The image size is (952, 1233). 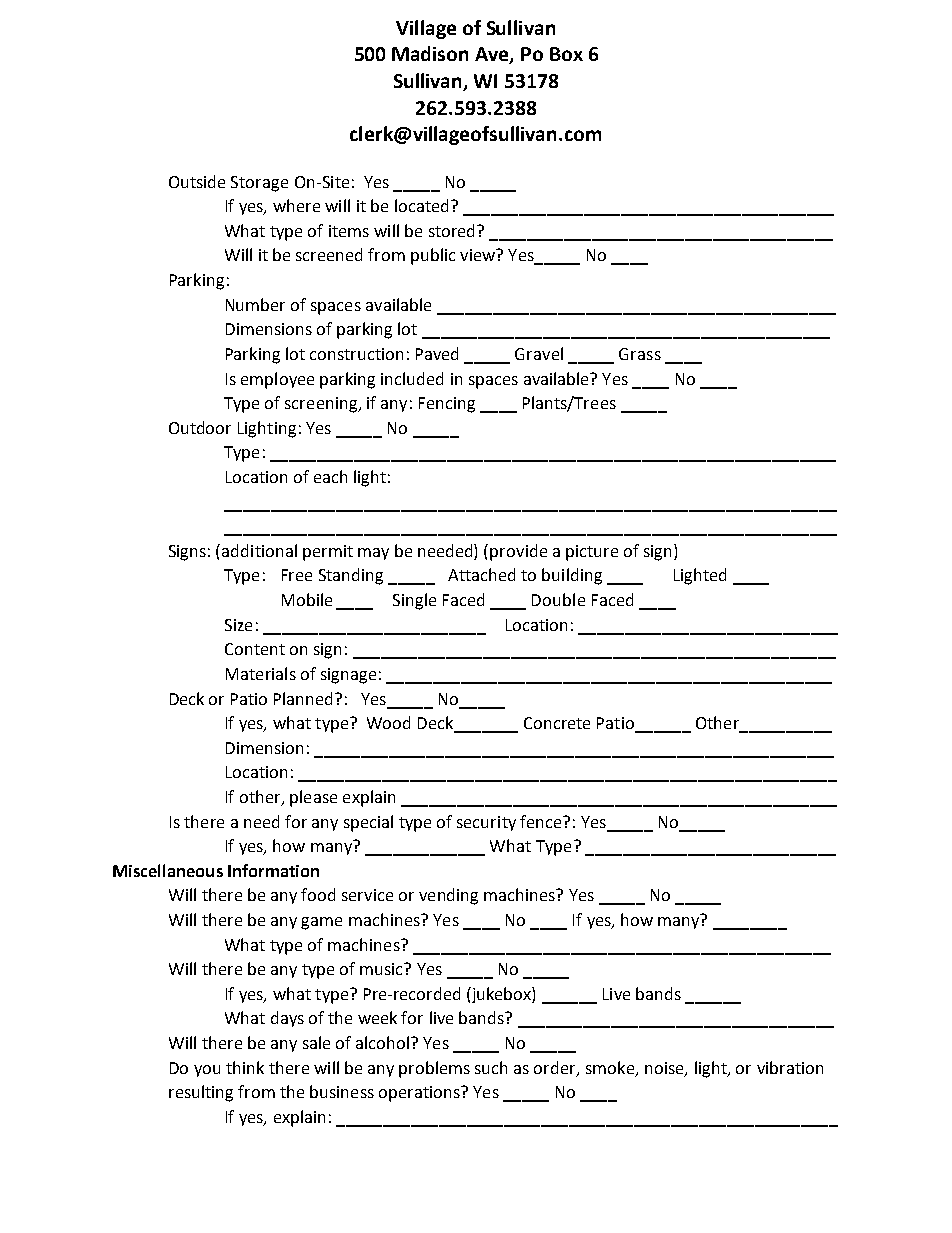 What do you see at coordinates (259, 184) in the screenshot?
I see `Storage` at bounding box center [259, 184].
